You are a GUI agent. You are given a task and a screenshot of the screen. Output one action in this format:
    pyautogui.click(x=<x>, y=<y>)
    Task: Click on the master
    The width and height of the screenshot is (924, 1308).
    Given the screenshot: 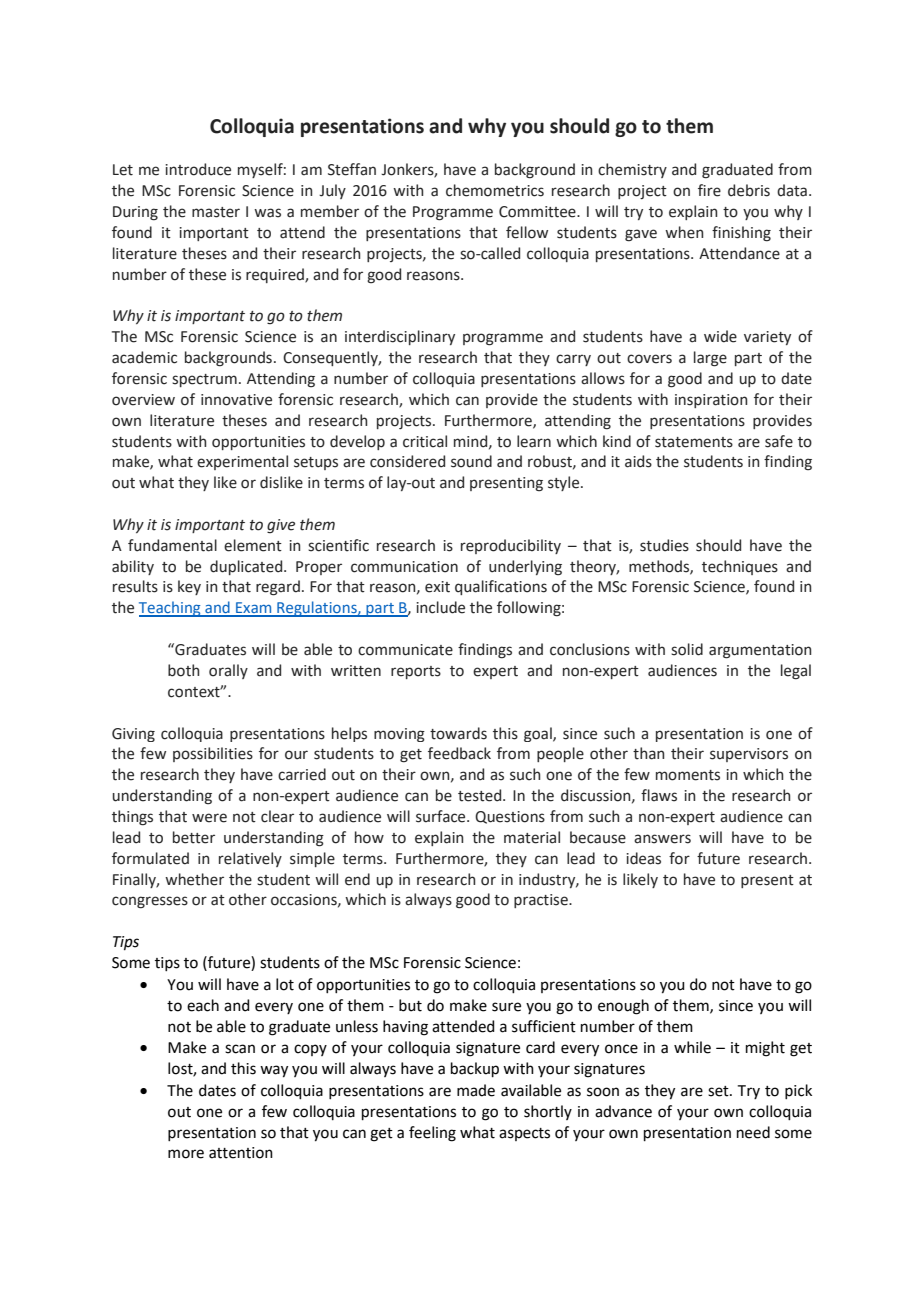 What is the action you would take?
    pyautogui.click(x=216, y=212)
